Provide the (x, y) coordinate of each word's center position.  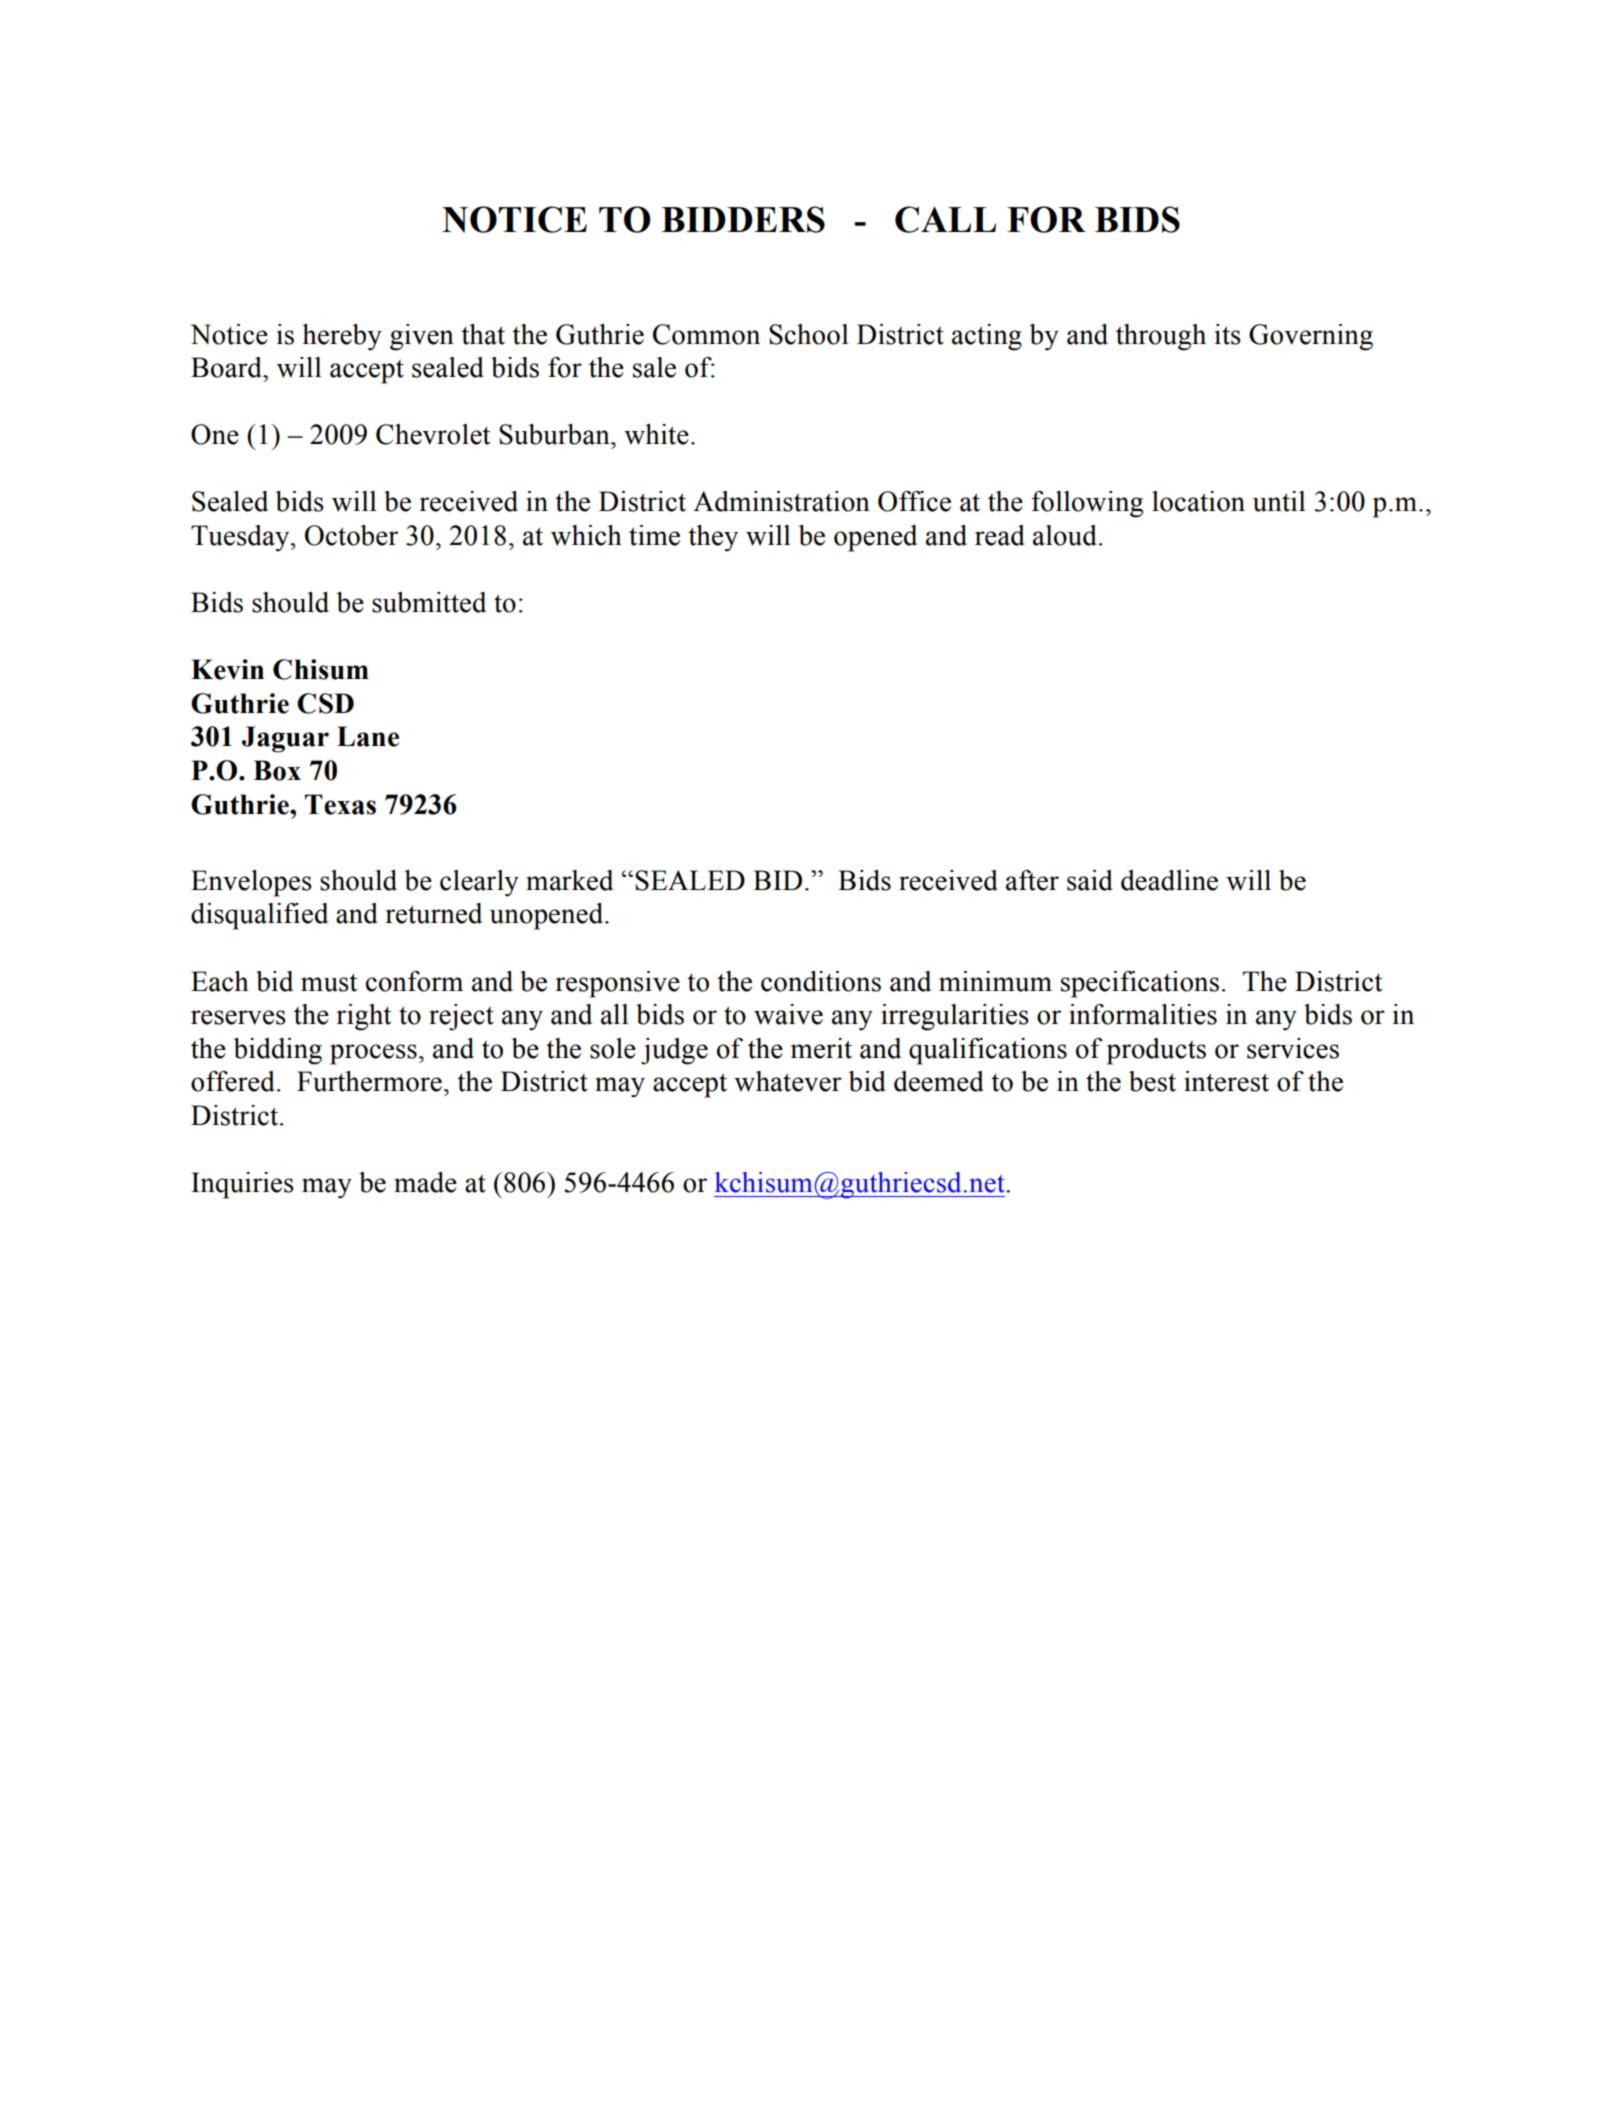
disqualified (259, 916)
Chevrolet (433, 434)
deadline (1169, 880)
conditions (821, 981)
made (425, 1182)
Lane (368, 736)
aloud (1065, 535)
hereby (342, 337)
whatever (788, 1081)
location (1198, 501)
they (713, 538)
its (1228, 334)
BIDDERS (743, 219)
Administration (781, 501)
